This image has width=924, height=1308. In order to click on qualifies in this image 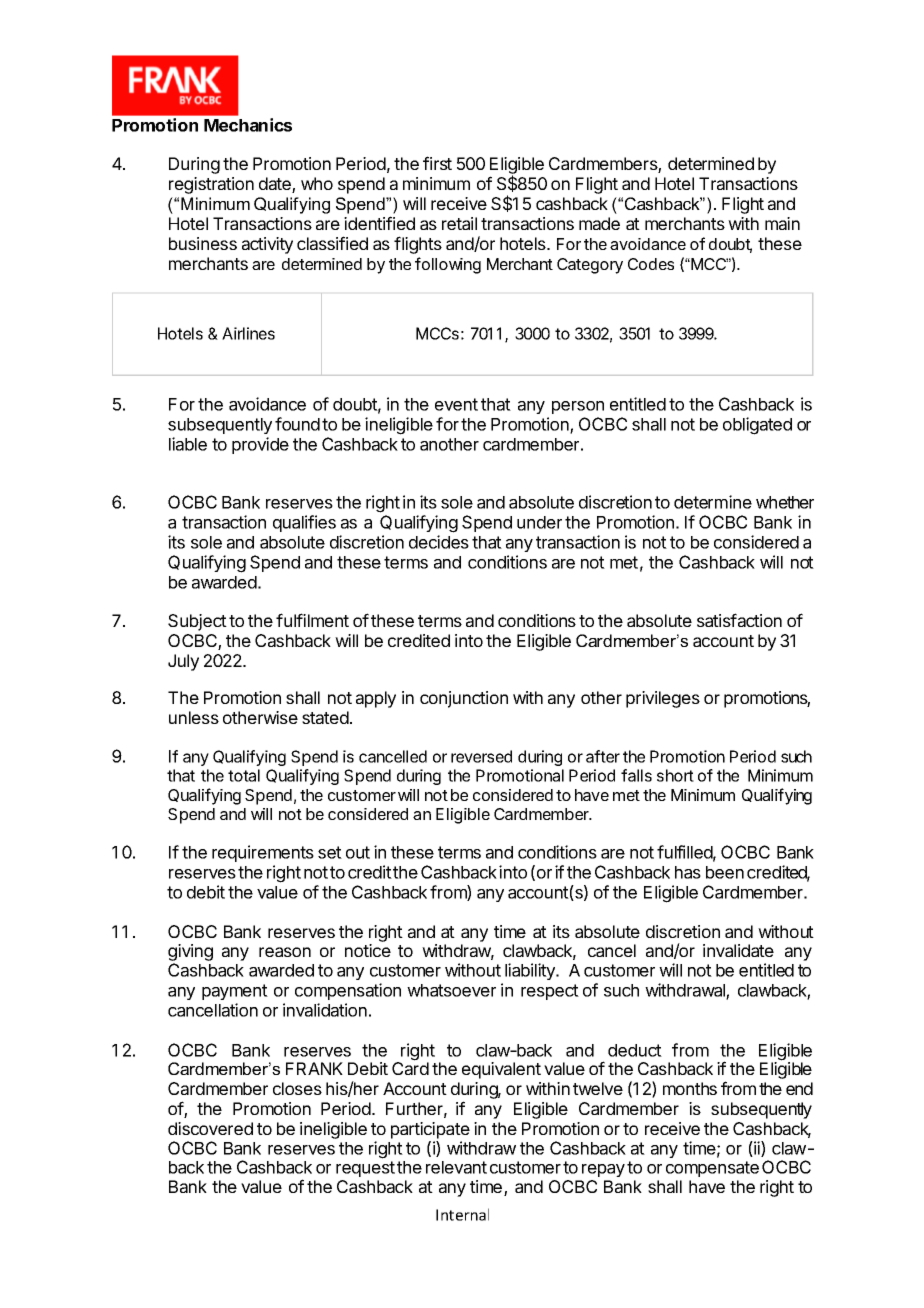, I will do `click(304, 523)`.
